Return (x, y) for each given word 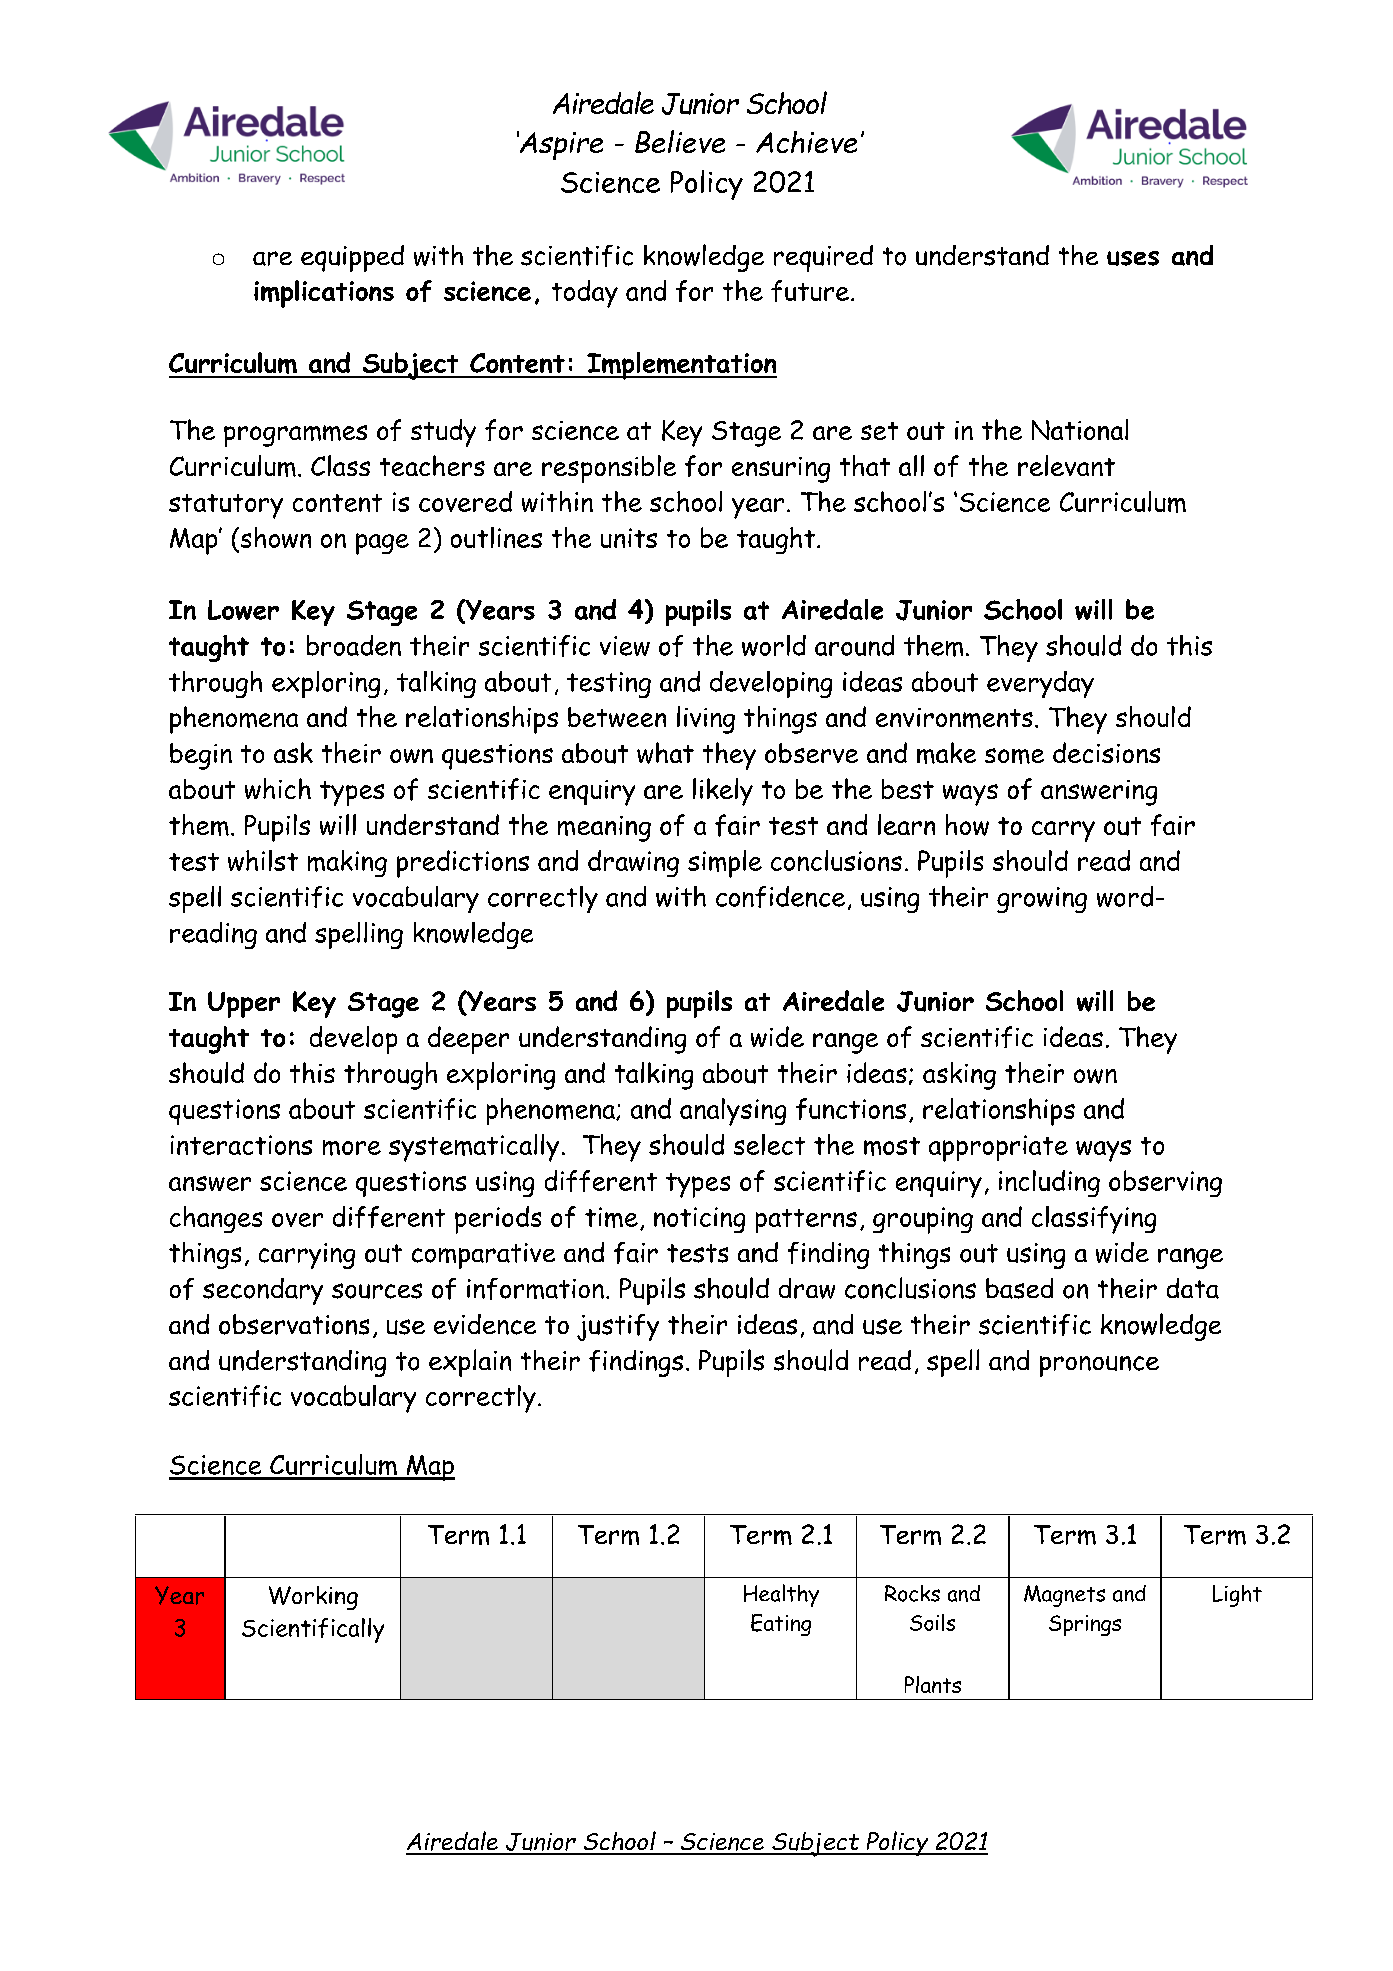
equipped (352, 258)
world (774, 645)
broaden (354, 645)
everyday (1040, 684)
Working (313, 1598)
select (769, 1144)
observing (1165, 1183)
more (352, 1148)
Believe (680, 141)
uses (1133, 258)
